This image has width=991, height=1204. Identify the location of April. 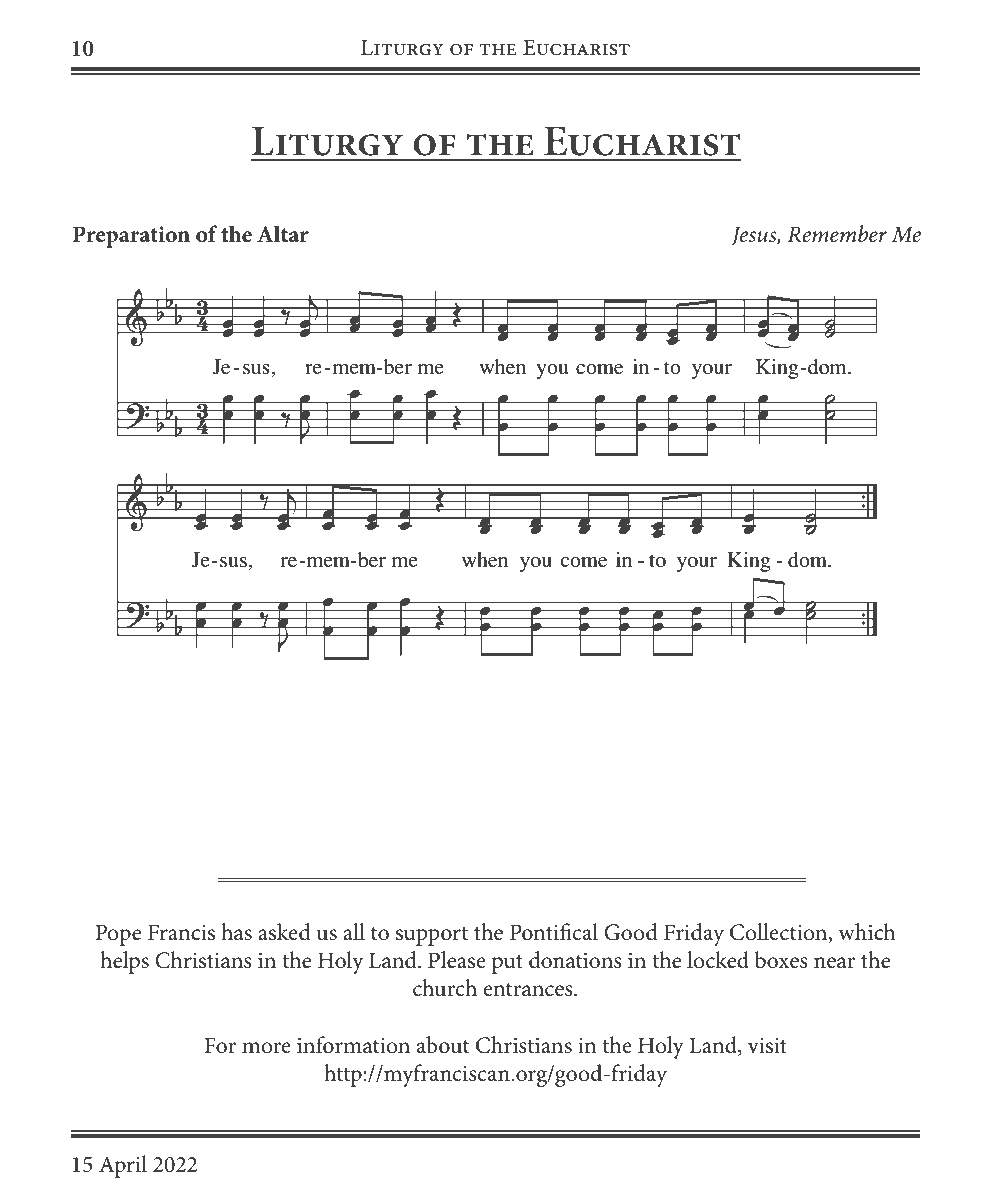
(123, 1166).
